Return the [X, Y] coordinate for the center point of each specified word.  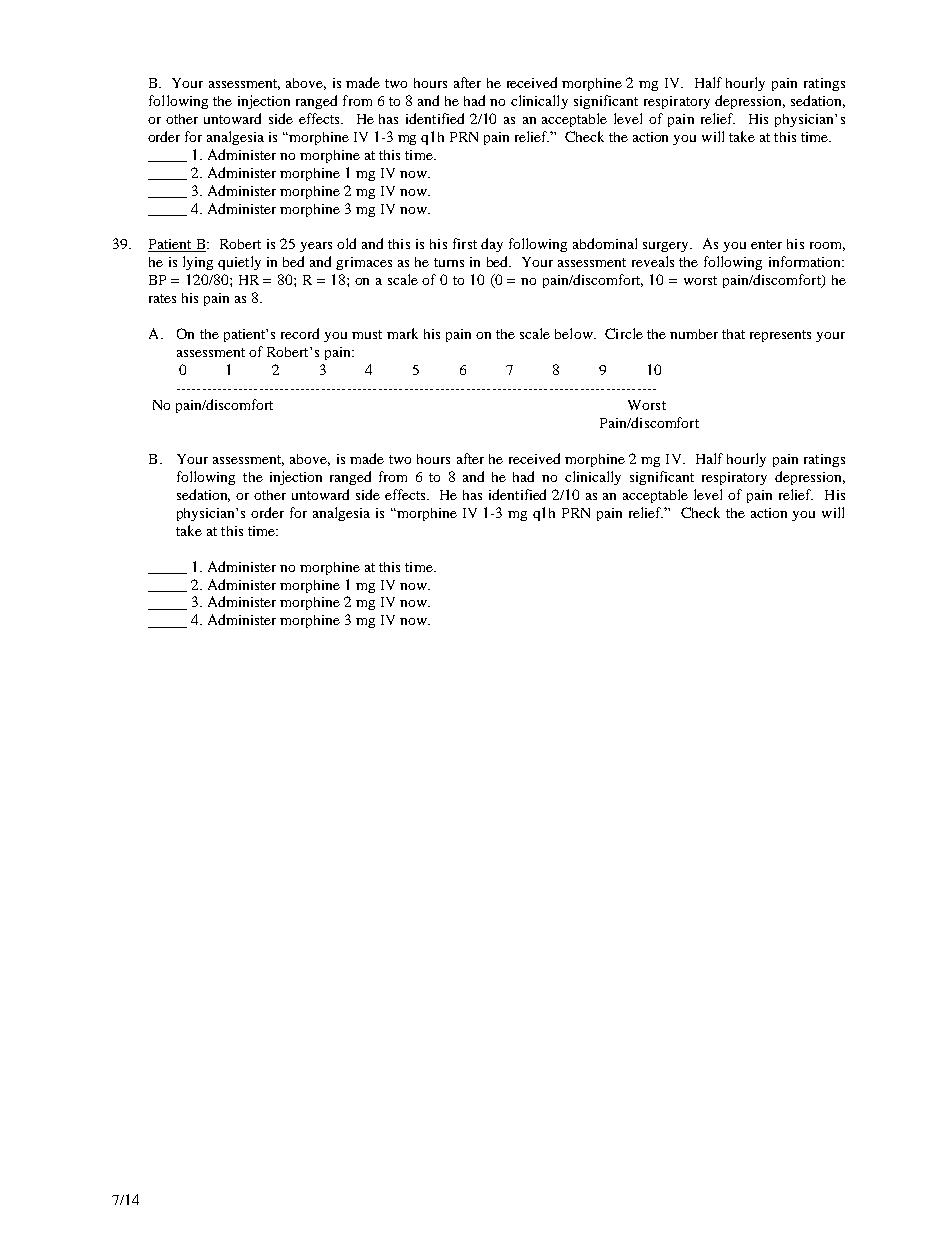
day [492, 245]
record [300, 333]
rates [162, 298]
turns [449, 262]
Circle [624, 333]
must [367, 334]
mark [402, 333]
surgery [667, 247]
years [316, 247]
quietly [239, 263]
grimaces [364, 263]
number [694, 334]
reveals [653, 261]
